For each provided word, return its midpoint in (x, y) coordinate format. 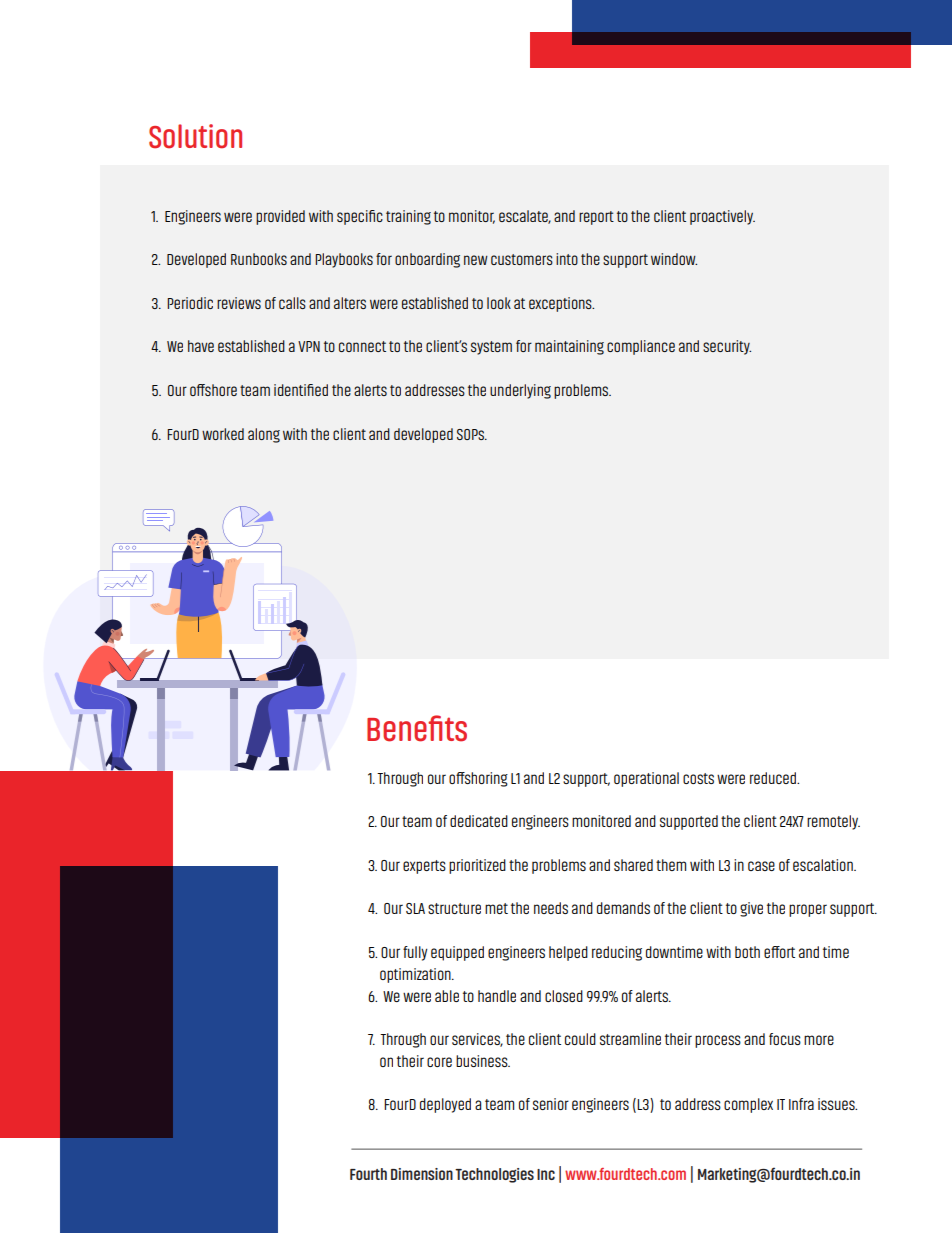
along (264, 435)
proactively (722, 217)
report (596, 218)
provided (280, 217)
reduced (774, 778)
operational (646, 779)
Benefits (417, 728)
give (751, 909)
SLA (415, 908)
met (496, 908)
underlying (520, 391)
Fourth (368, 1174)
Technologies (494, 1175)
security (727, 347)
